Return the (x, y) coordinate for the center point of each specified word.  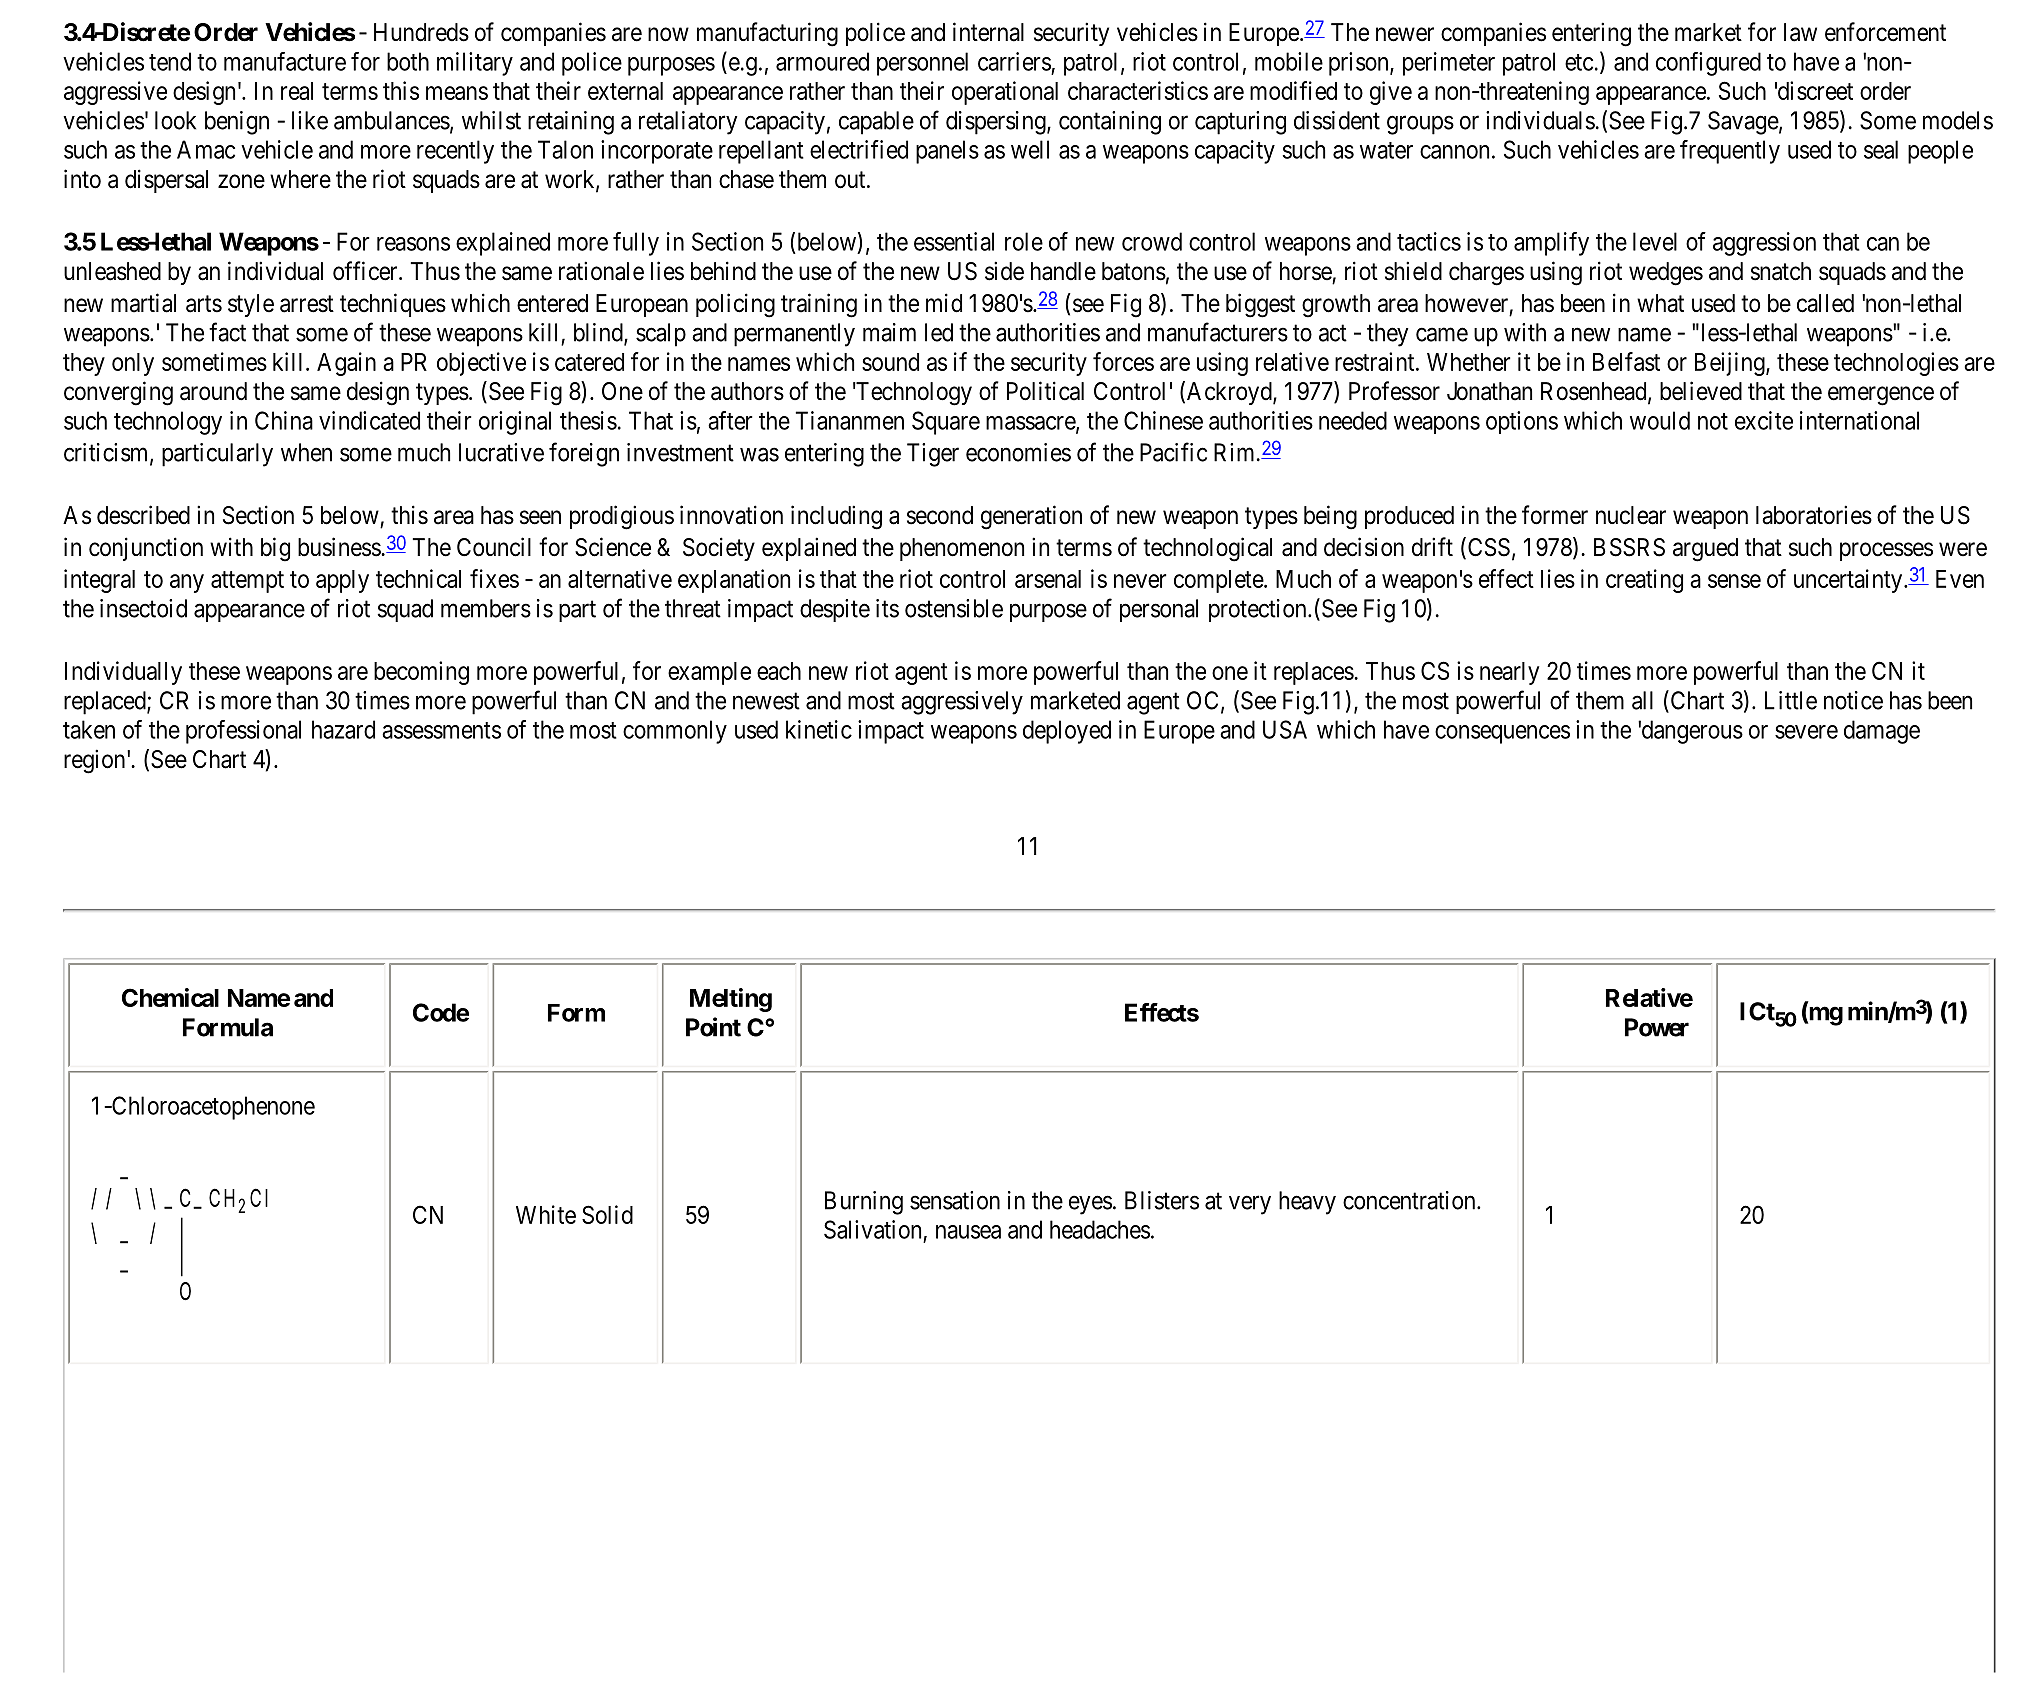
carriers (1014, 61)
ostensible (954, 608)
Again (346, 364)
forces (1123, 361)
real (297, 91)
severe (1806, 732)
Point (713, 1027)
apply (342, 581)
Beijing (1731, 364)
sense (1734, 581)
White (546, 1214)
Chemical (170, 997)
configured (1708, 64)
